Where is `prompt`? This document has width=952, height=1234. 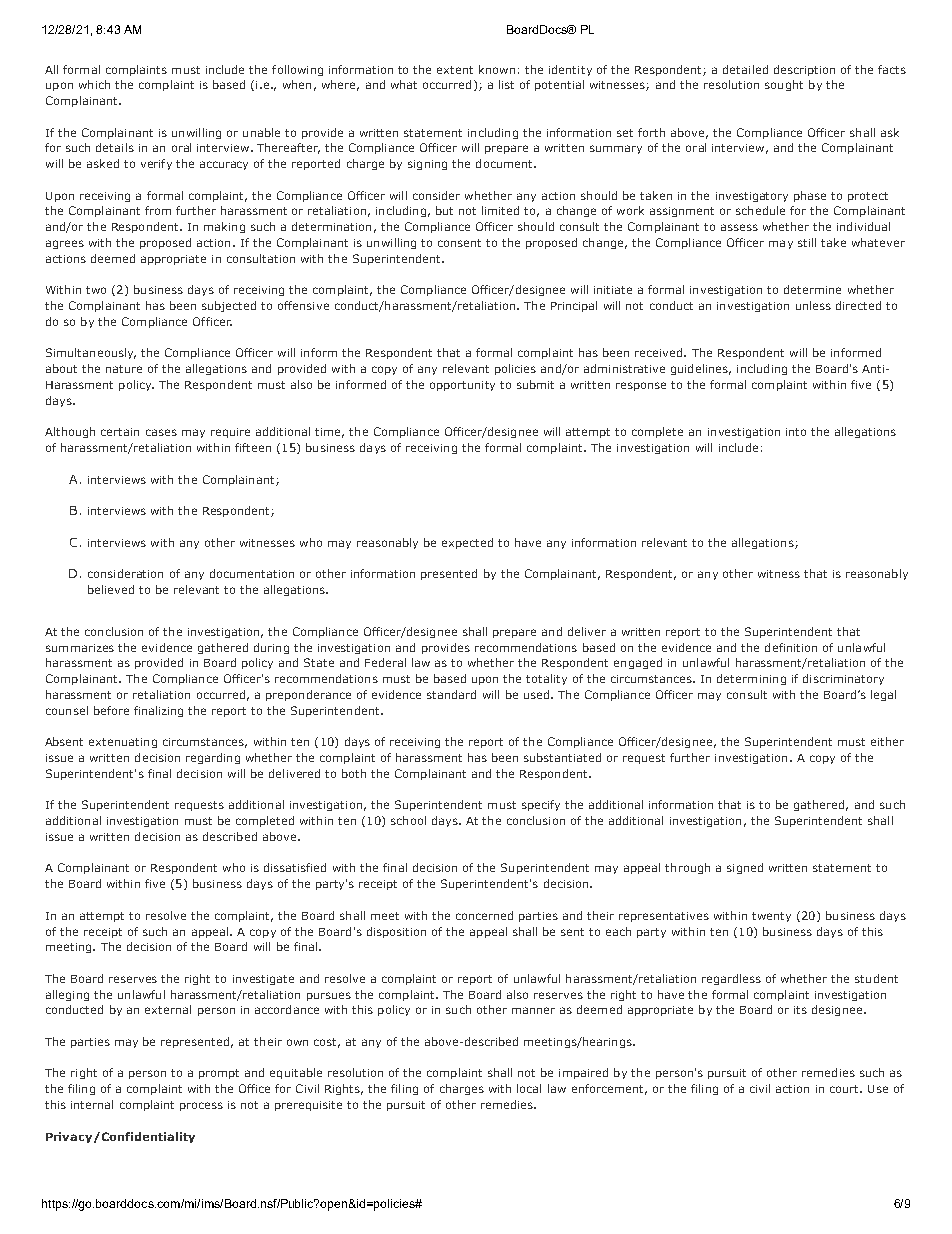 prompt is located at coordinates (219, 1074).
